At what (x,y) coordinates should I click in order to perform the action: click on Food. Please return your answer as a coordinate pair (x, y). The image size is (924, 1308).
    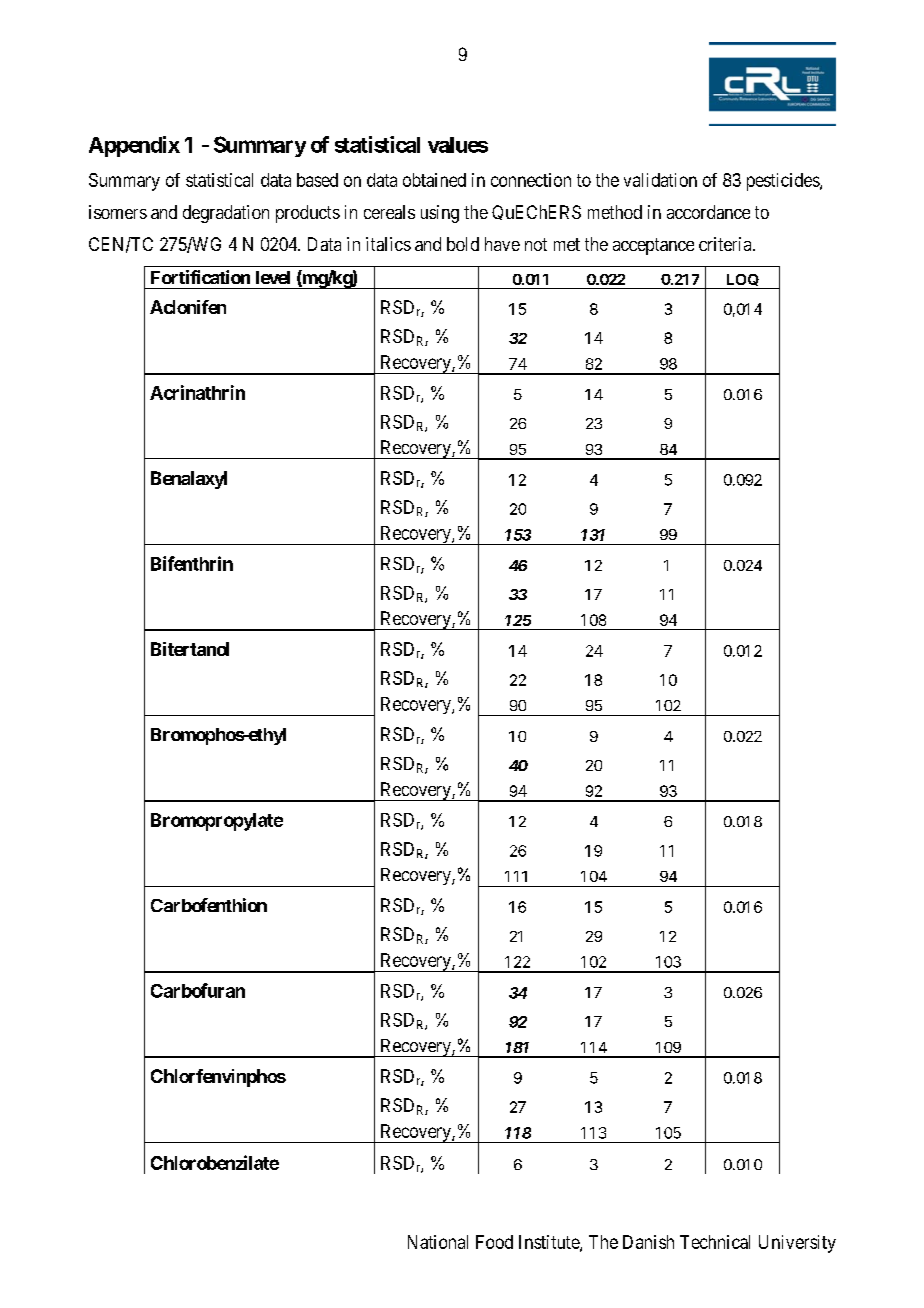
    Looking at the image, I should click on (494, 1242).
